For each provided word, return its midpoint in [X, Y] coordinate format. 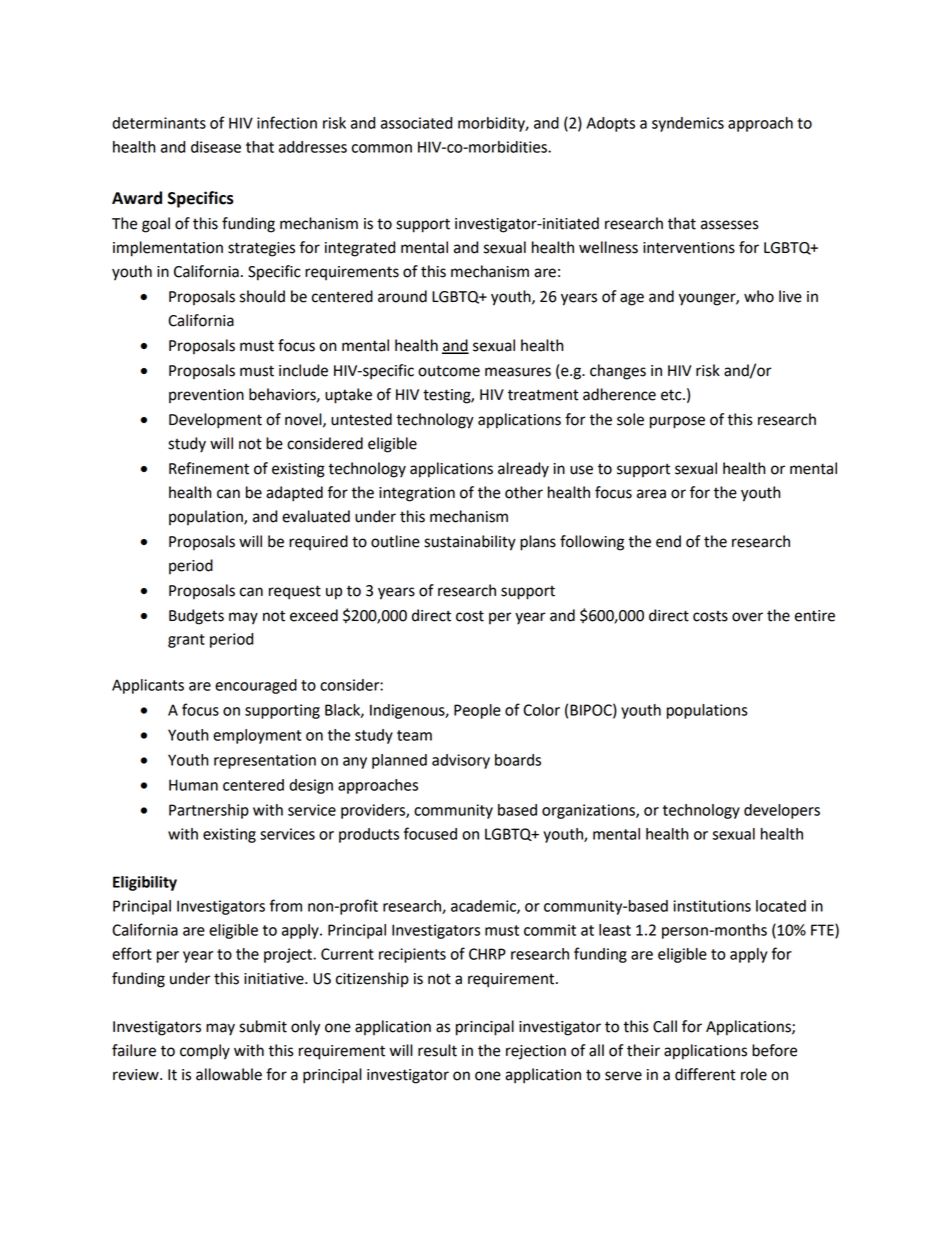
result [437, 1050]
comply [205, 1052]
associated [416, 123]
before [774, 1050]
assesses [730, 225]
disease [216, 147]
